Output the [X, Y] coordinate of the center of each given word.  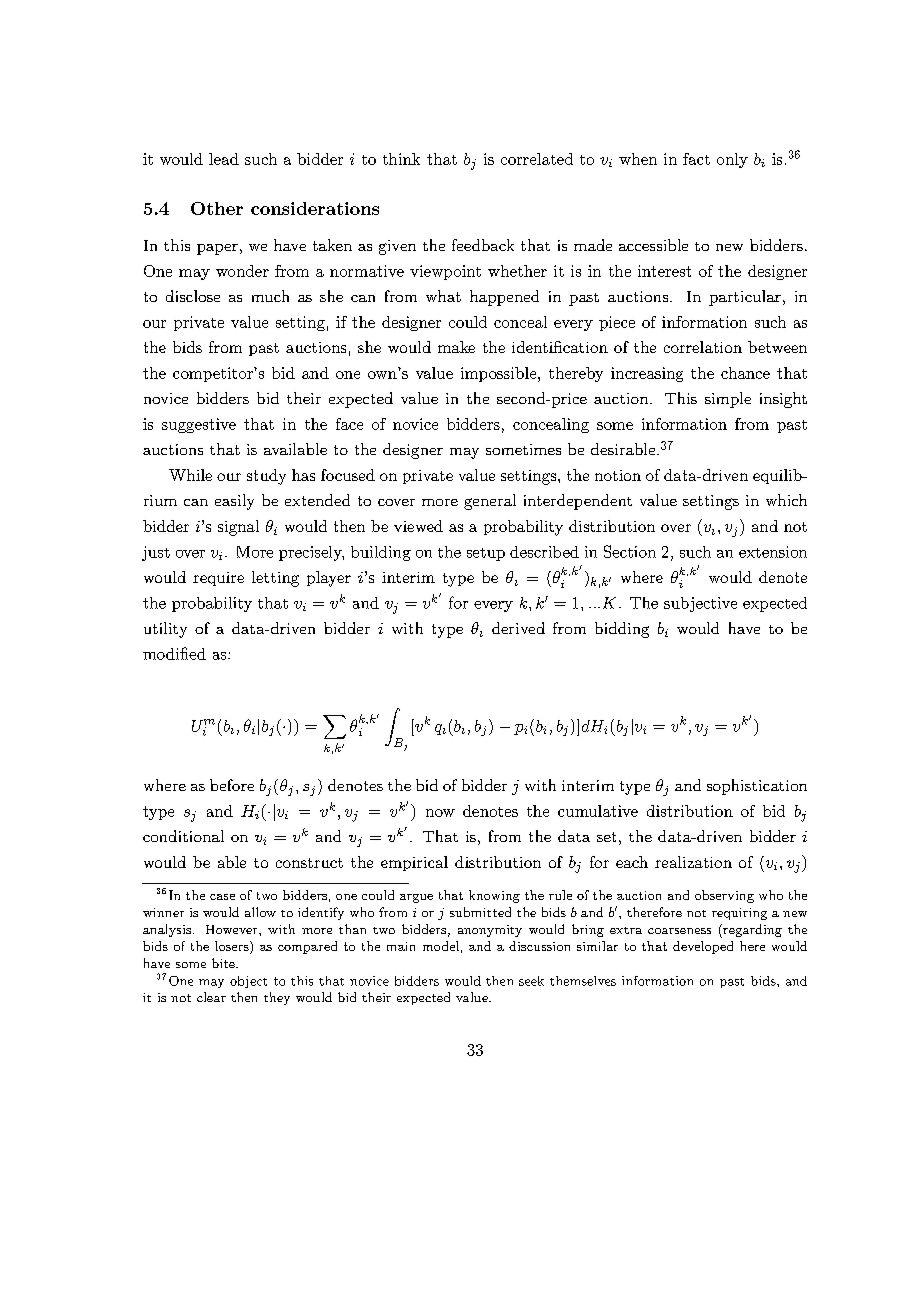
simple [728, 400]
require [218, 579]
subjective [700, 604]
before [232, 785]
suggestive [199, 425]
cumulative [598, 811]
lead [224, 159]
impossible [500, 374]
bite [224, 963]
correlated [537, 159]
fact [696, 159]
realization [693, 862]
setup [486, 554]
